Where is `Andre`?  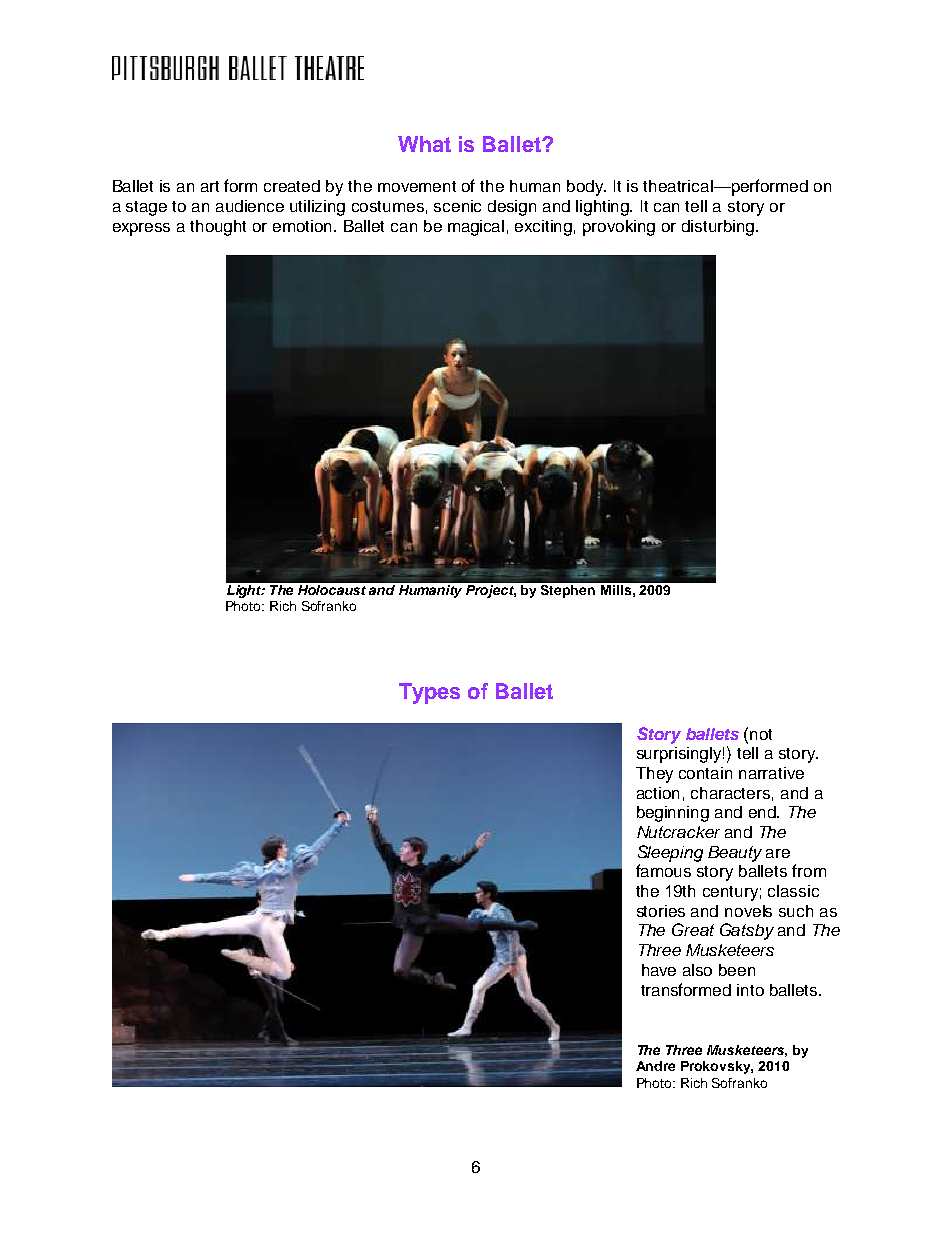 Andre is located at coordinates (655, 1066).
